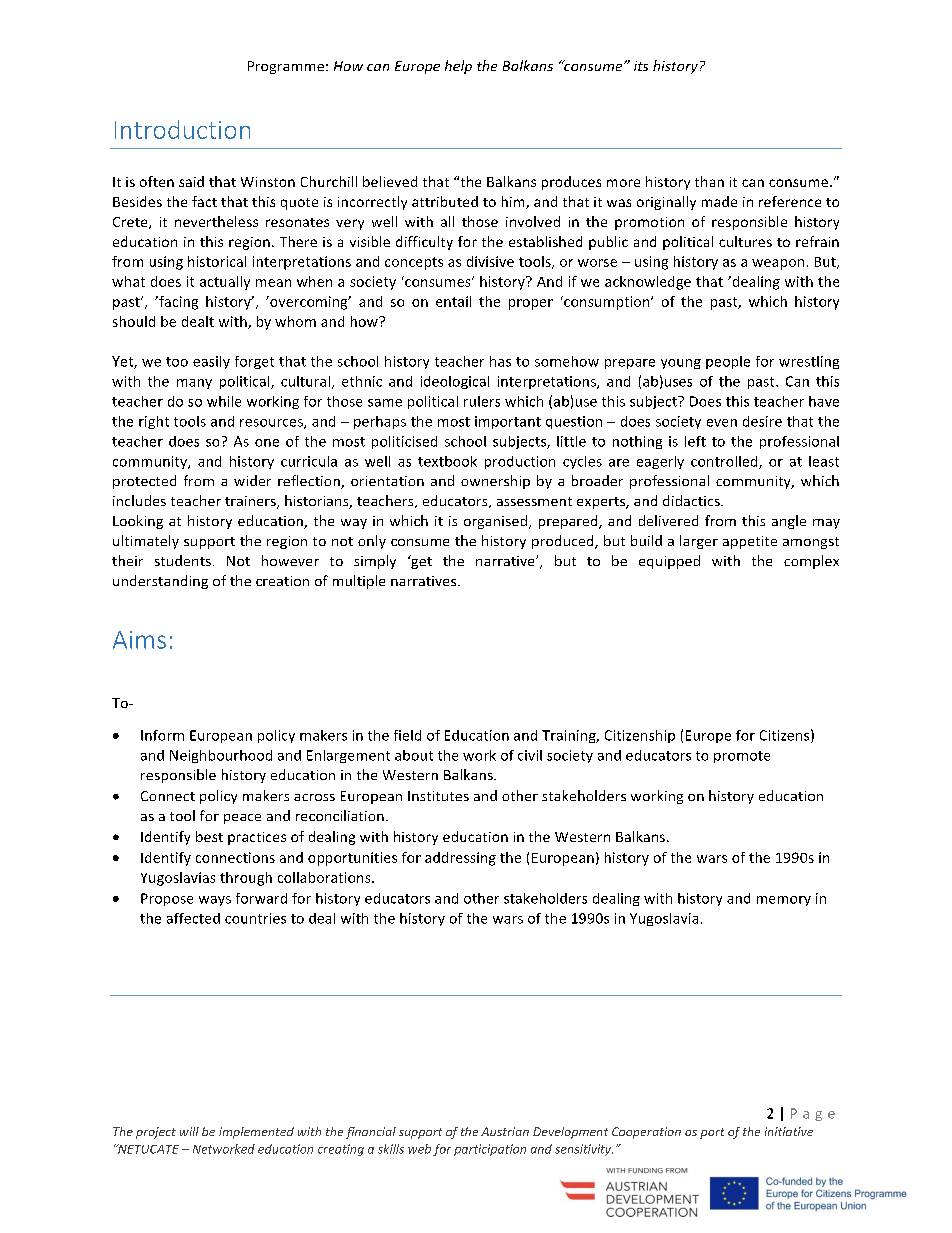  I want to click on its, so click(641, 66).
